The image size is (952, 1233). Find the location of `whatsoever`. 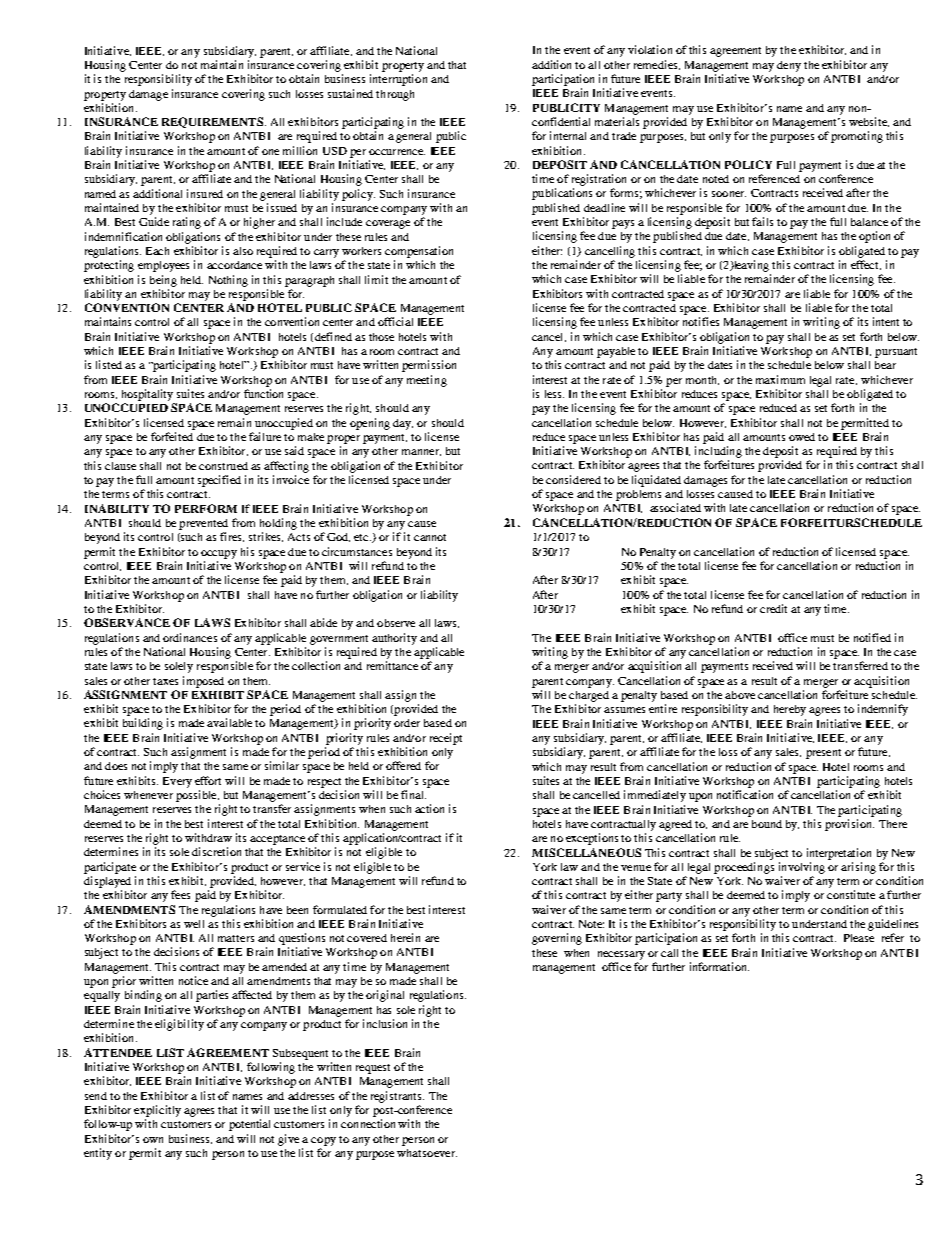

whatsoever is located at coordinates (427, 1153).
